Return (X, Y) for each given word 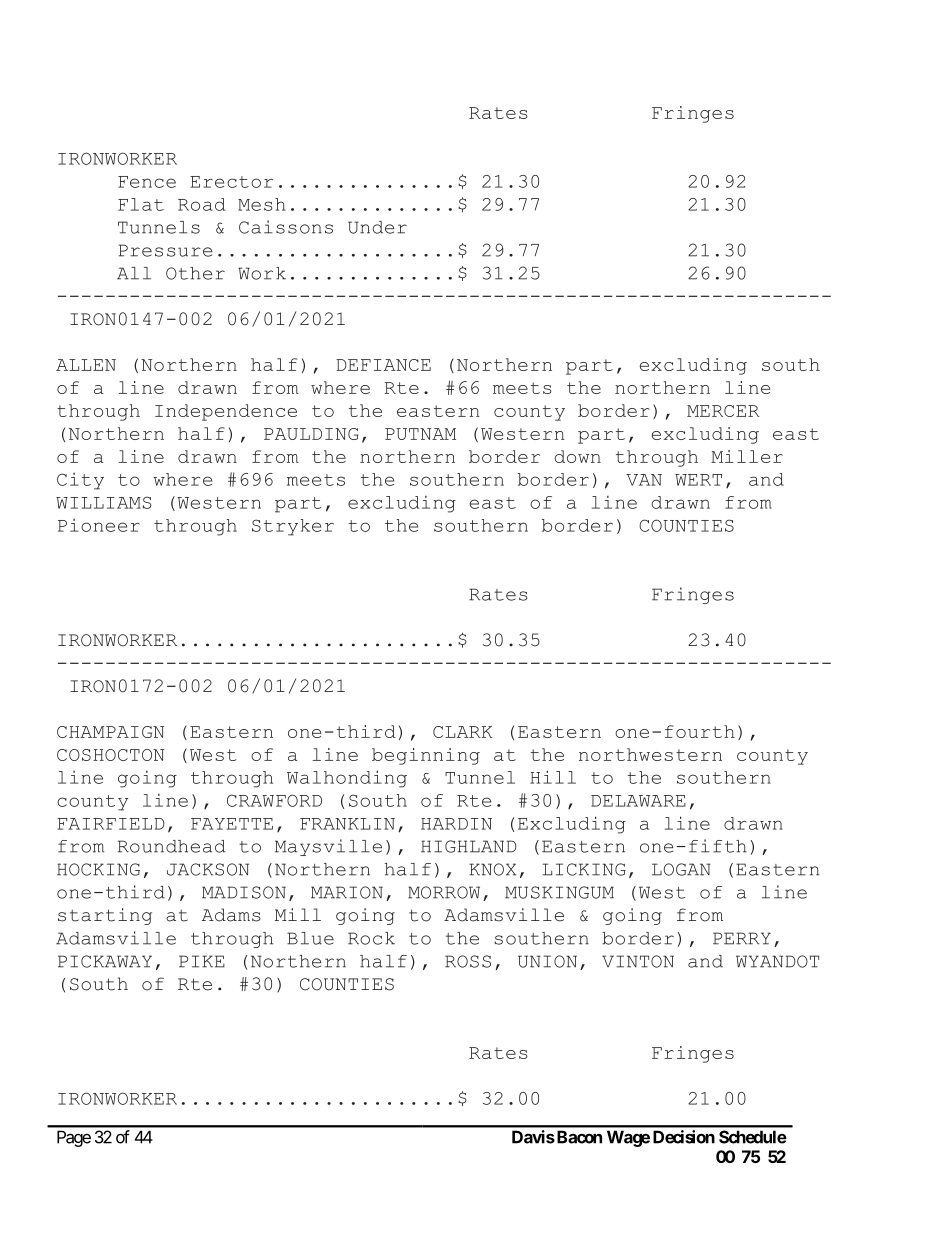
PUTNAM (420, 434)
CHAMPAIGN (110, 732)
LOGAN (681, 869)
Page (74, 1138)
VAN (644, 480)
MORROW (444, 892)
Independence (226, 412)
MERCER (723, 411)
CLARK (462, 732)
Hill (553, 777)
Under (377, 227)
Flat (141, 204)
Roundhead (172, 846)
